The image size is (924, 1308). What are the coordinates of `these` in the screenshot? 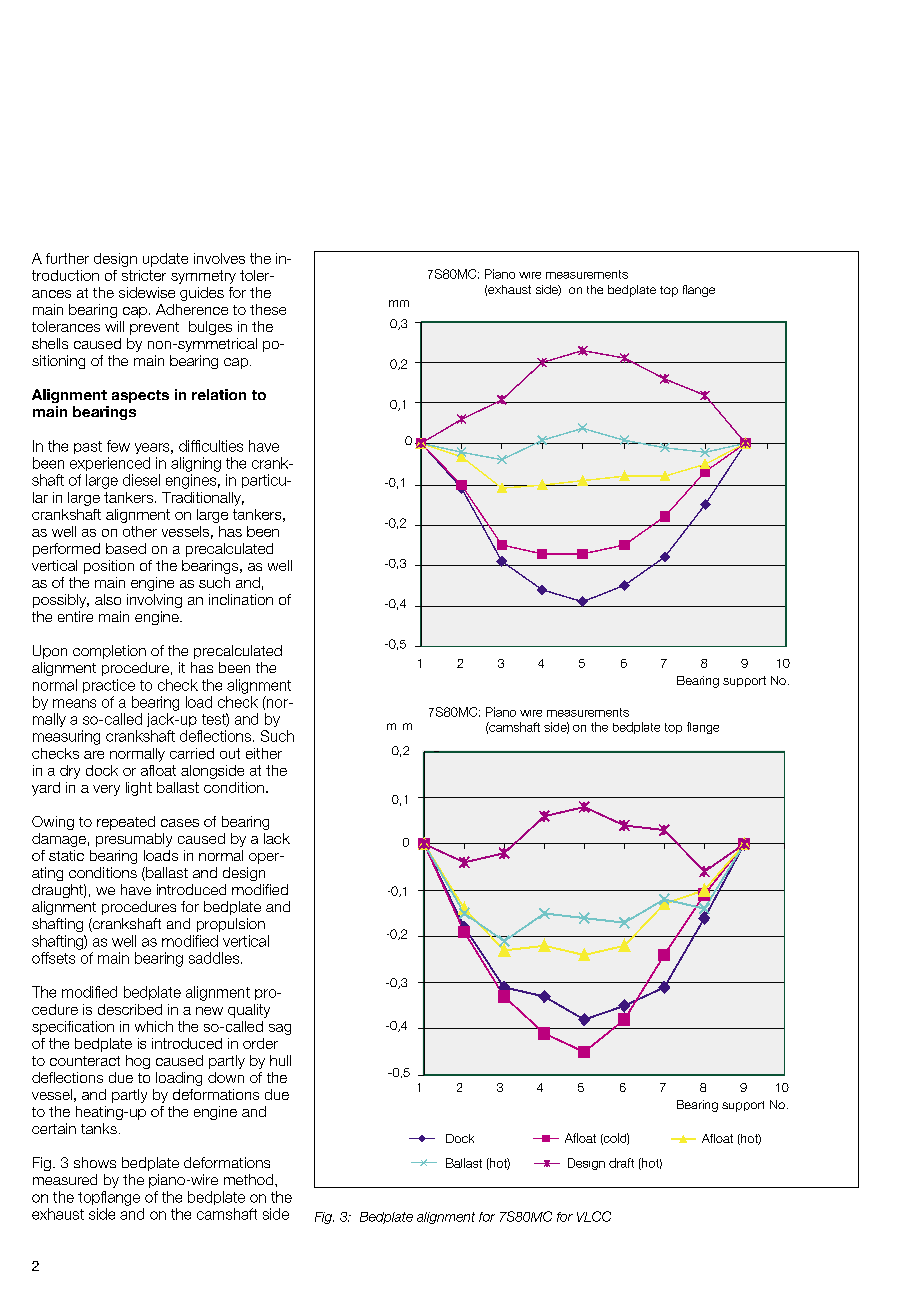 It's located at (268, 309).
